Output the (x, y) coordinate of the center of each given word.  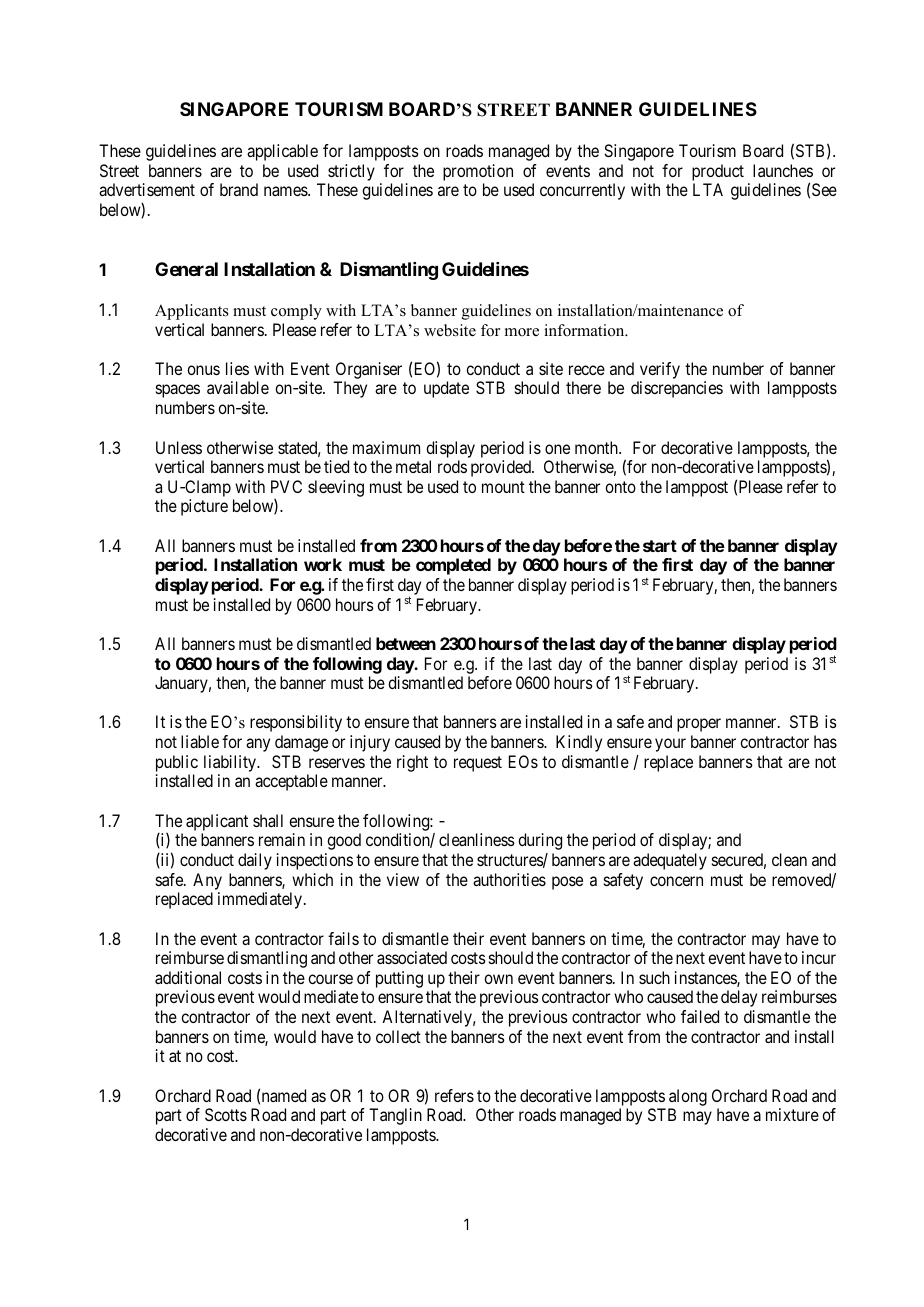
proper (699, 725)
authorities (509, 879)
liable (200, 741)
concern (676, 881)
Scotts (226, 1114)
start (660, 546)
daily (255, 861)
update (446, 389)
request (478, 764)
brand (239, 189)
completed (453, 566)
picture (204, 507)
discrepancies (677, 389)
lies (237, 368)
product (718, 172)
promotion (478, 172)
